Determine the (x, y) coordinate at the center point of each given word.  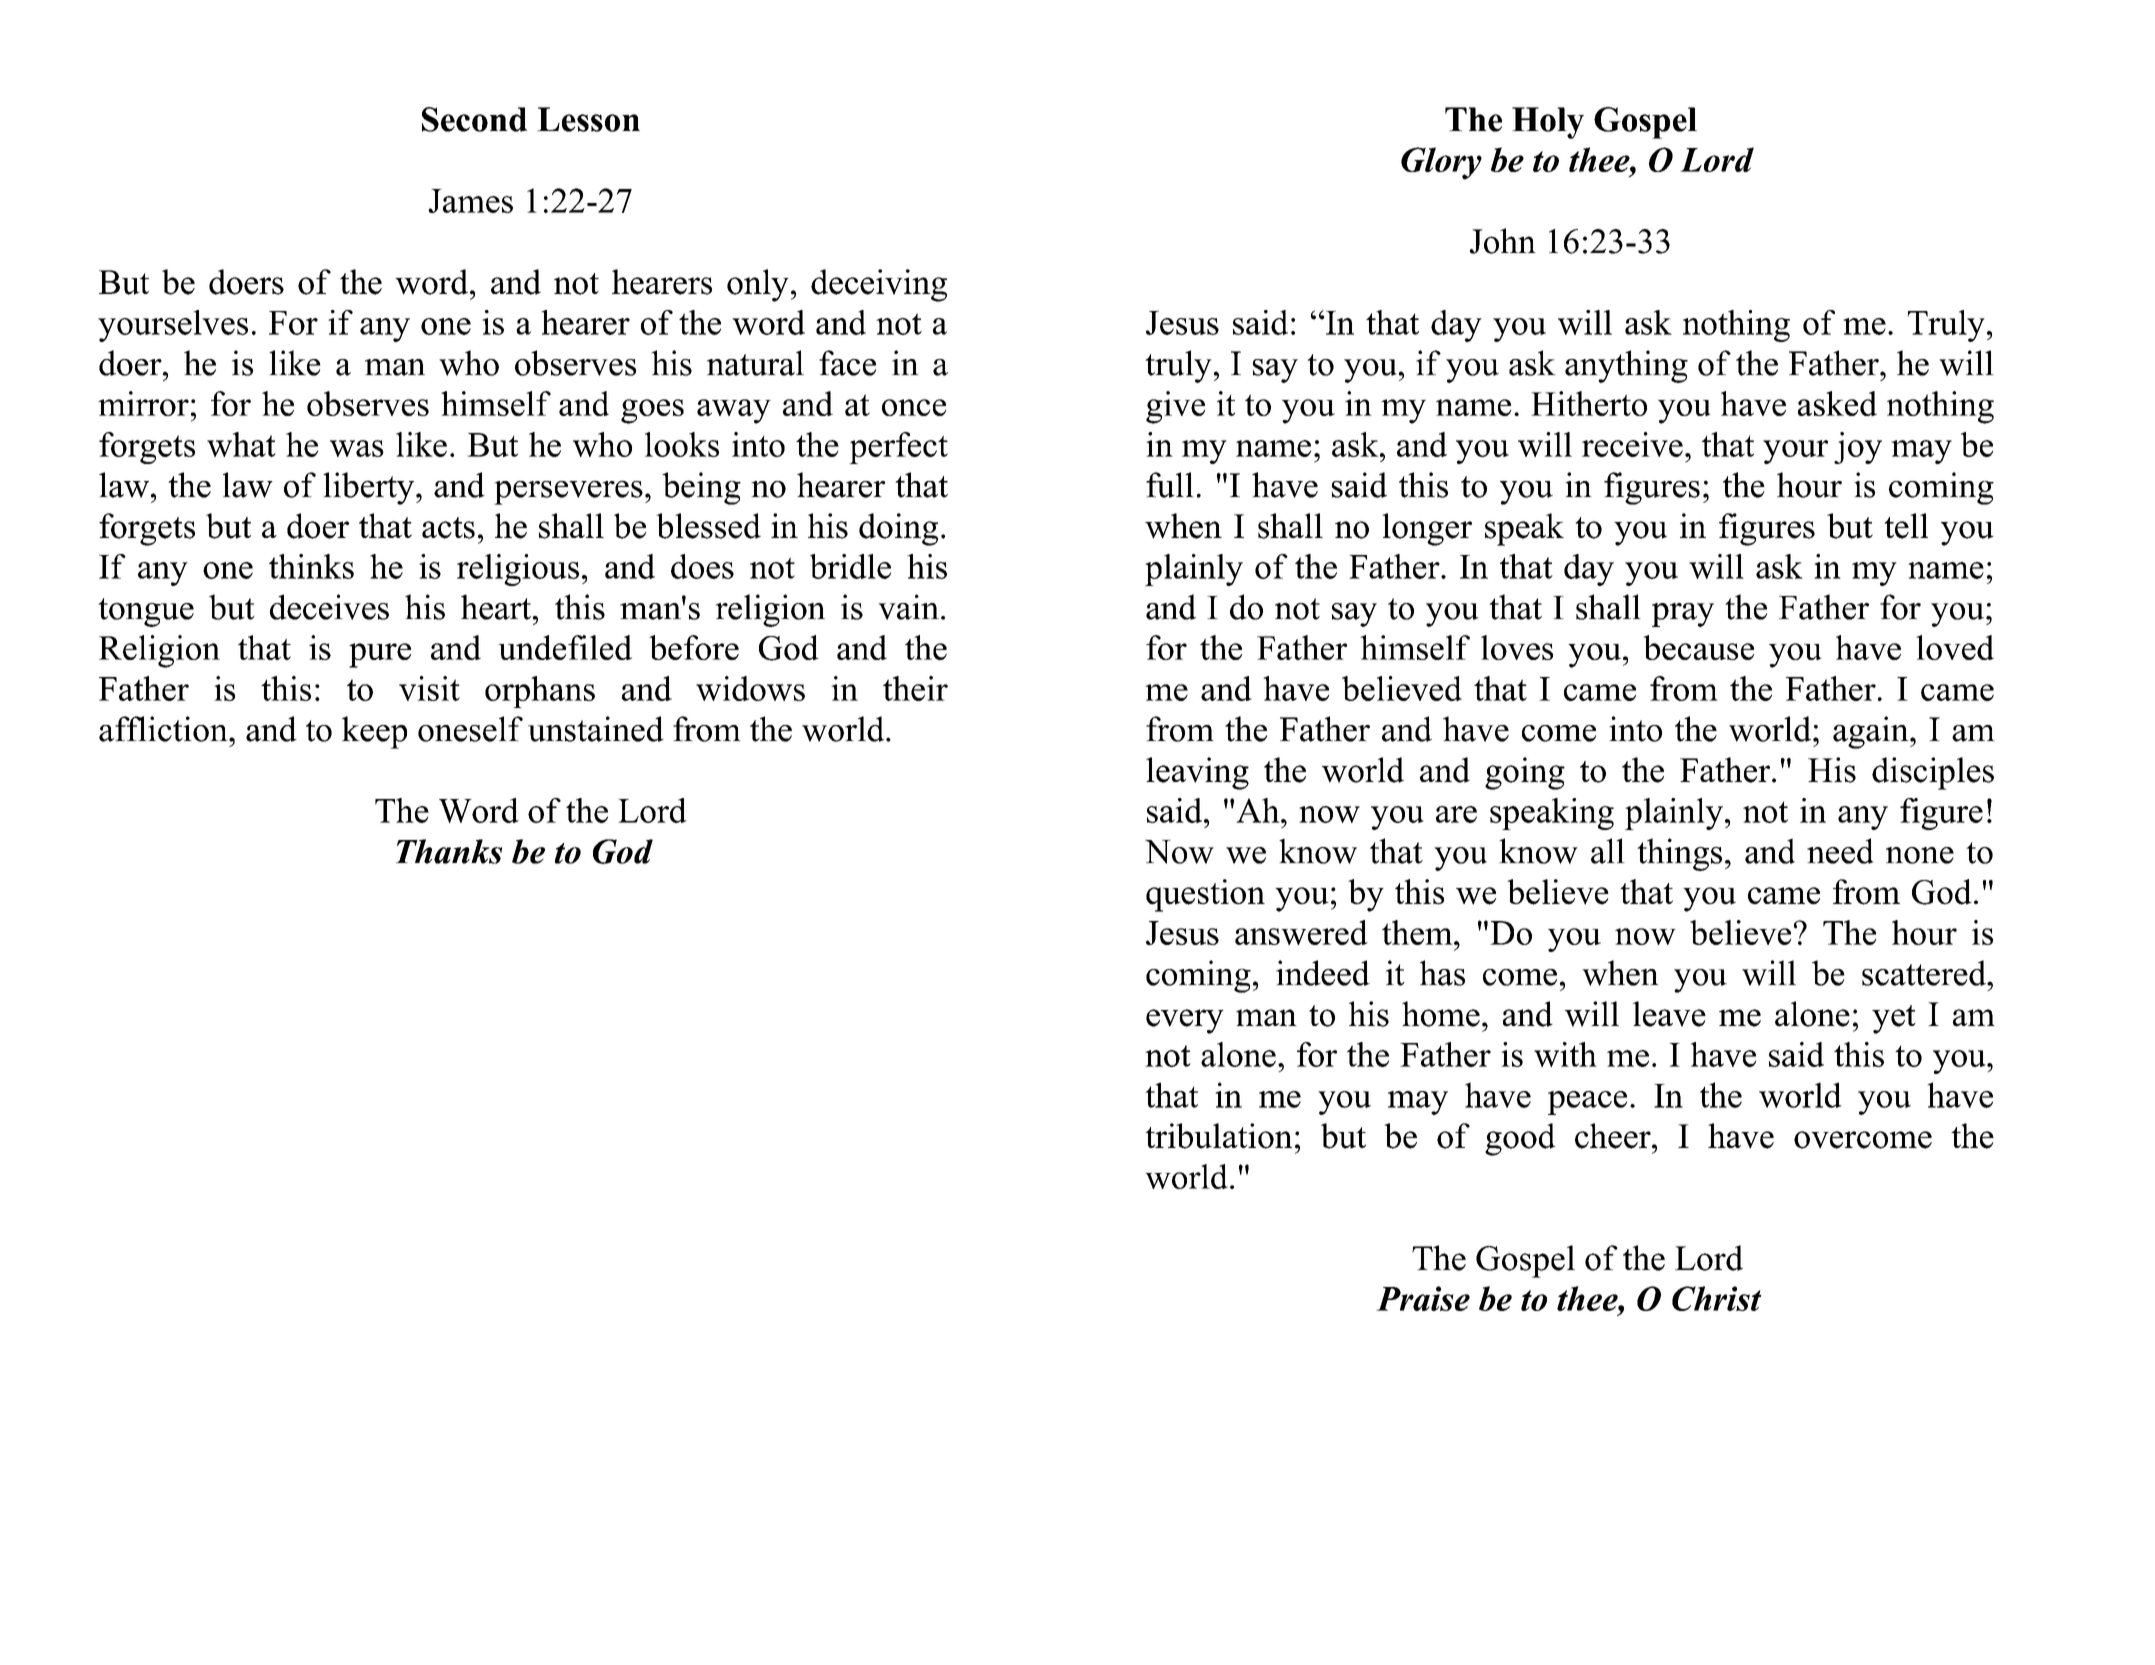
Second (474, 119)
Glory (1441, 163)
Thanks (449, 851)
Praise (1423, 1298)
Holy (1548, 123)
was (357, 448)
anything (1626, 366)
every (1185, 1021)
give (1175, 407)
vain (908, 607)
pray (1683, 615)
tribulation (1218, 1136)
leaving (1197, 773)
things (1679, 854)
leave (1669, 1014)
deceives (329, 607)
